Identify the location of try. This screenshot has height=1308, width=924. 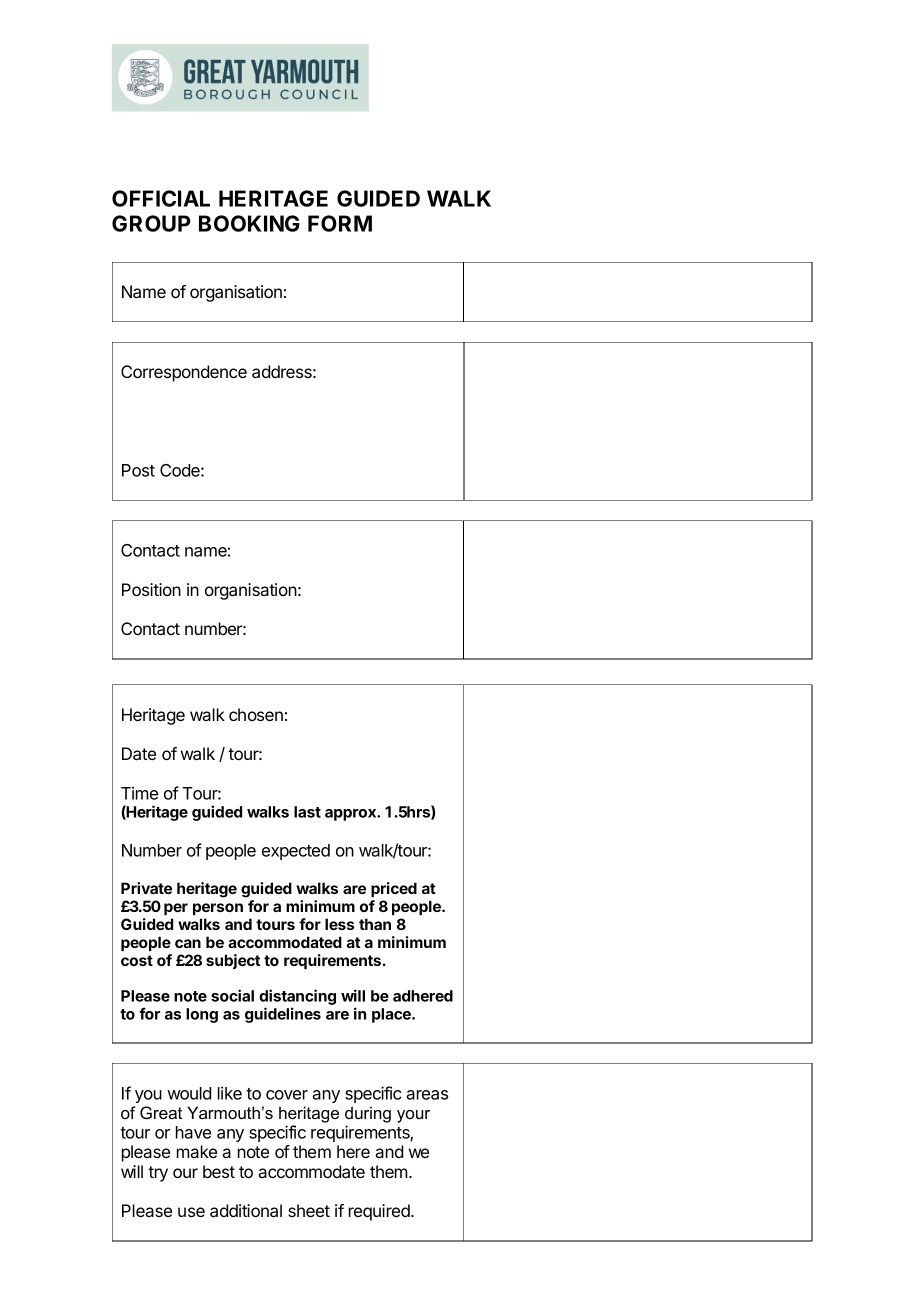
(158, 1174).
